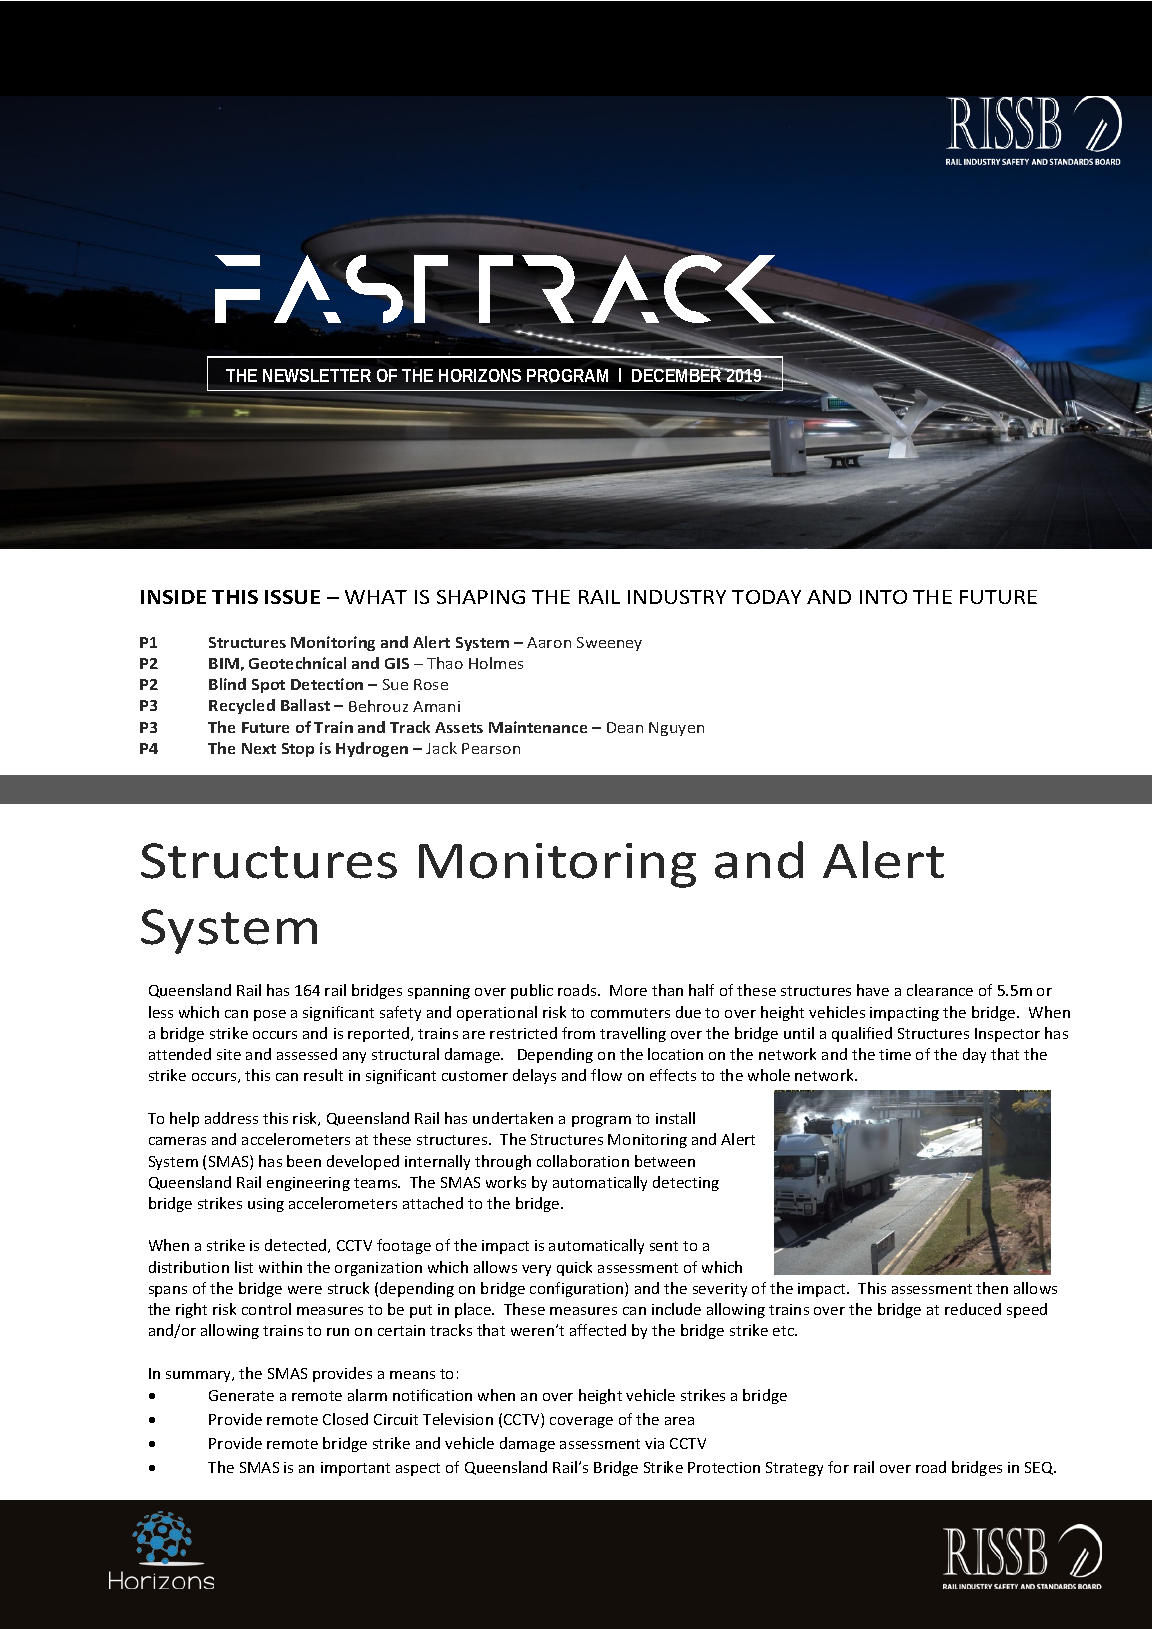 Image resolution: width=1152 pixels, height=1629 pixels. Describe the element at coordinates (333, 289) in the screenshot. I see `FAST` at that location.
